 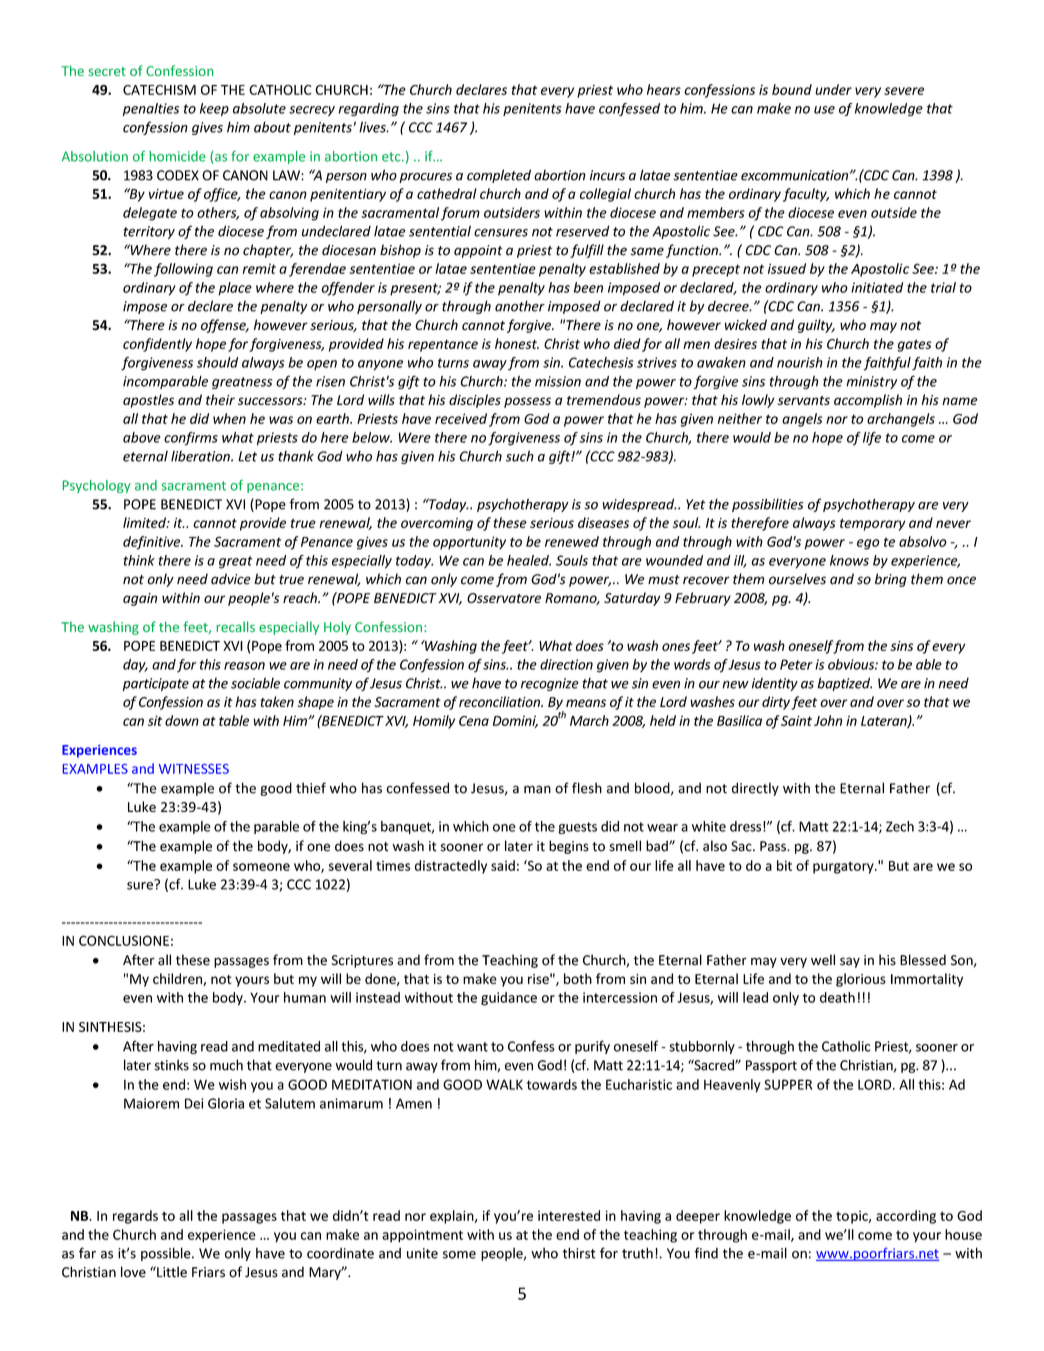 I want to click on under, so click(x=833, y=89).
